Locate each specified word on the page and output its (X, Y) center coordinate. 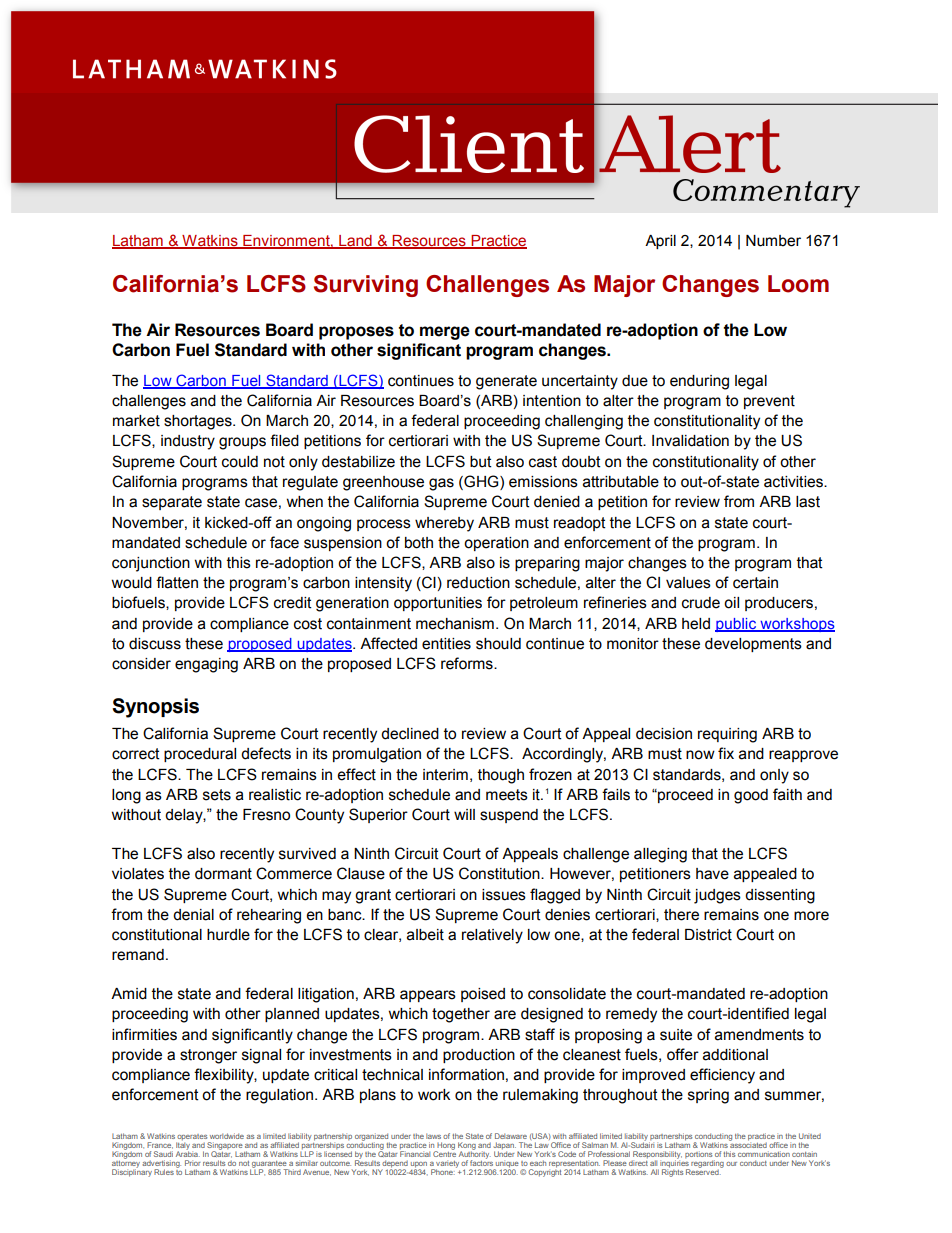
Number (773, 241)
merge (445, 333)
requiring (727, 735)
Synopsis (155, 708)
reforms (468, 663)
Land (355, 241)
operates (192, 1138)
